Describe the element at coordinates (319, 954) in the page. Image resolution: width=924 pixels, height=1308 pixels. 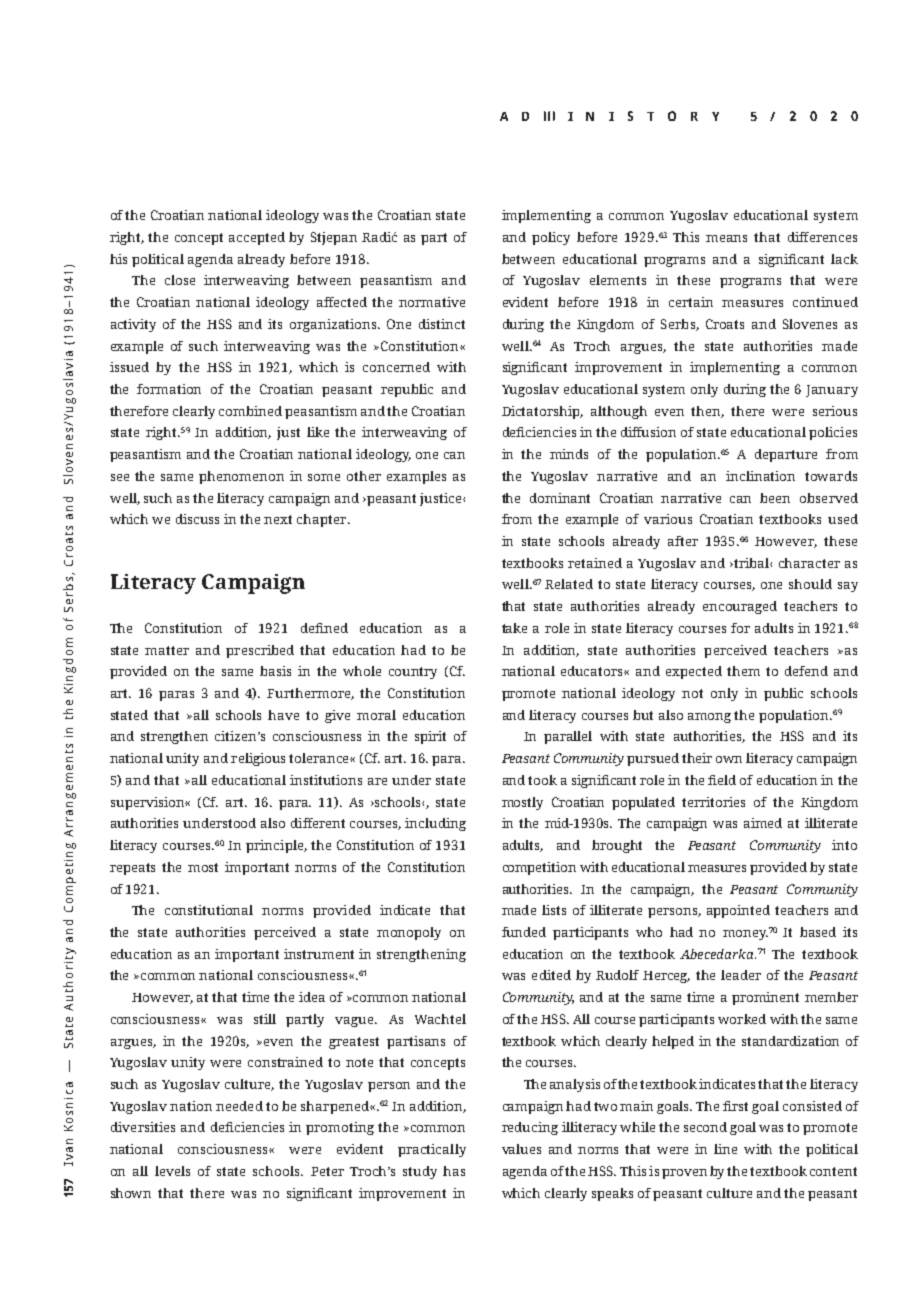
I see `instrument` at that location.
